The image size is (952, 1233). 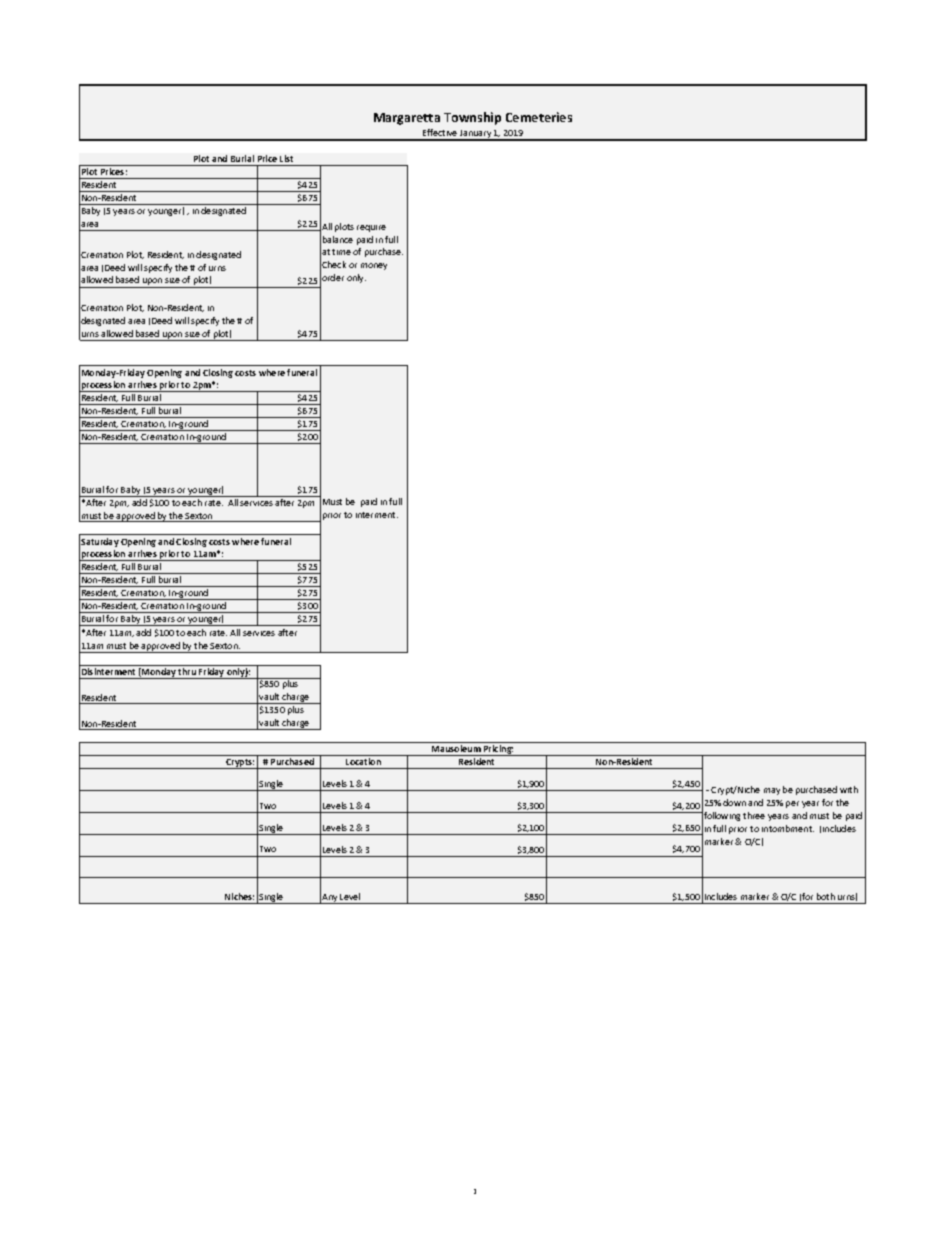 I want to click on List, so click(x=286, y=158).
